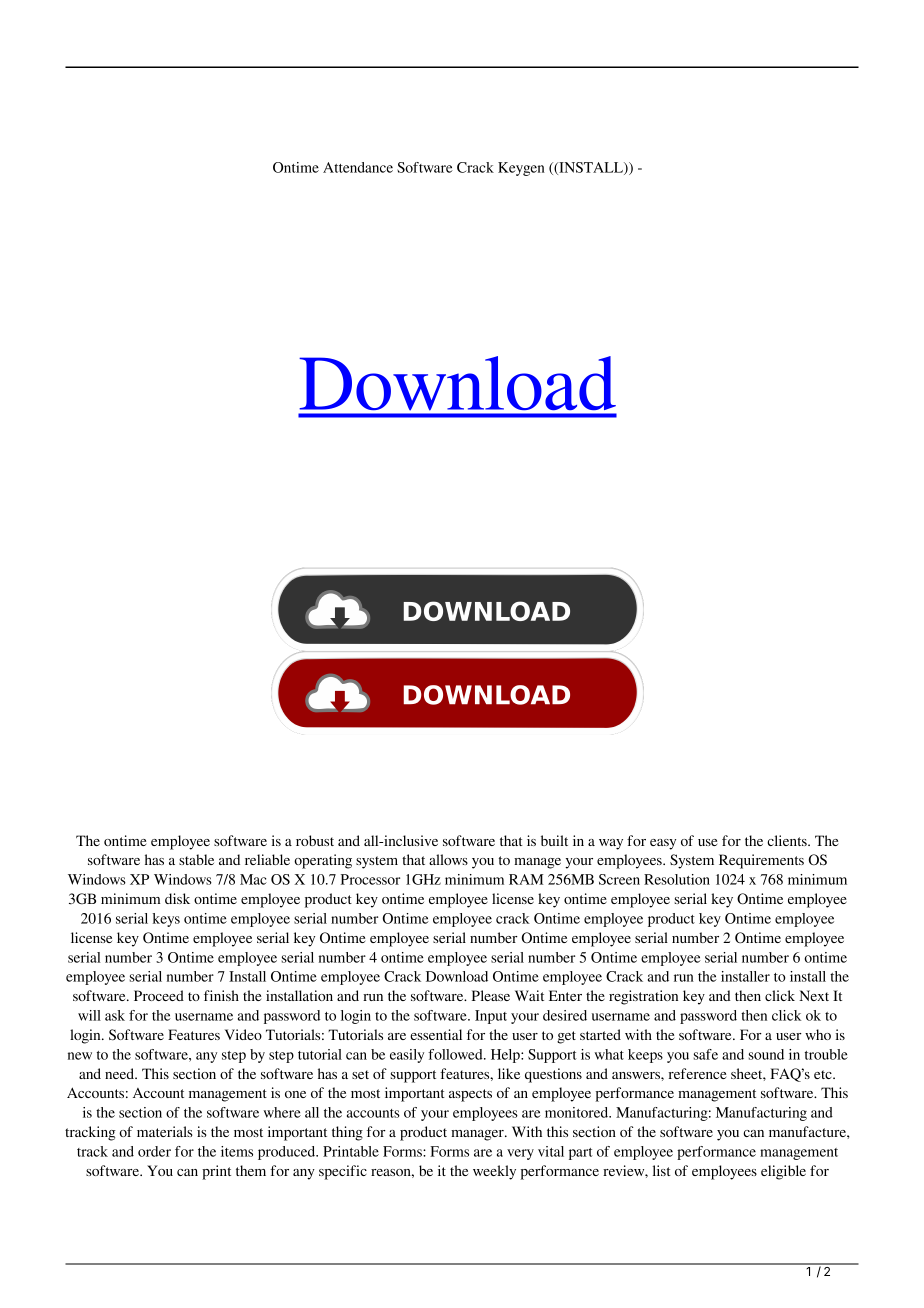 Image resolution: width=924 pixels, height=1308 pixels. I want to click on clients, so click(788, 840).
